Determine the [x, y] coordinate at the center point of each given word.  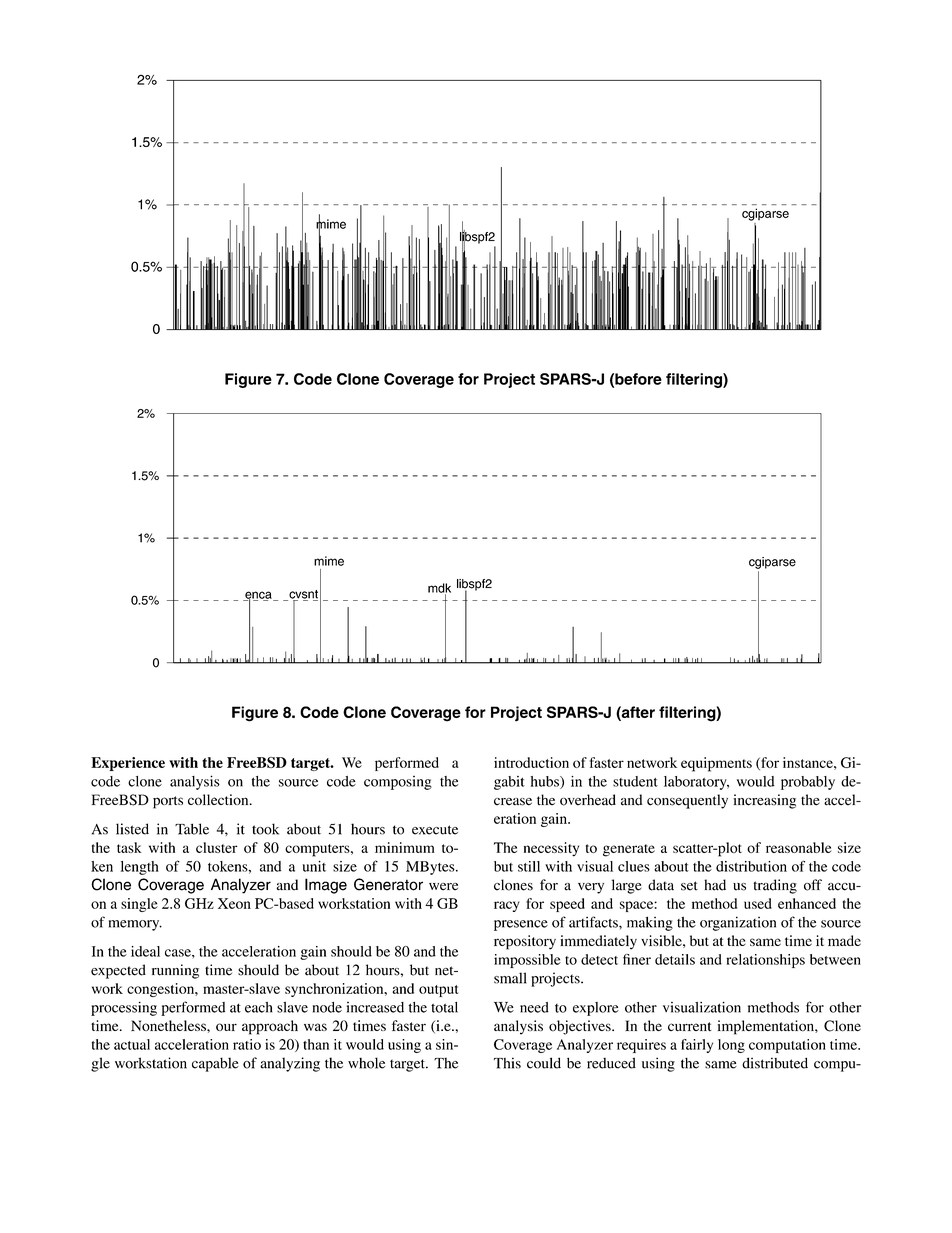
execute [435, 830]
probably [808, 783]
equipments [716, 764]
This [507, 1063]
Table [192, 829]
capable [215, 1064]
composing [398, 783]
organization [738, 923]
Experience [128, 764]
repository [525, 942]
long [731, 1046]
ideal [145, 951]
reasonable [798, 847]
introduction [531, 762]
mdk [439, 589]
